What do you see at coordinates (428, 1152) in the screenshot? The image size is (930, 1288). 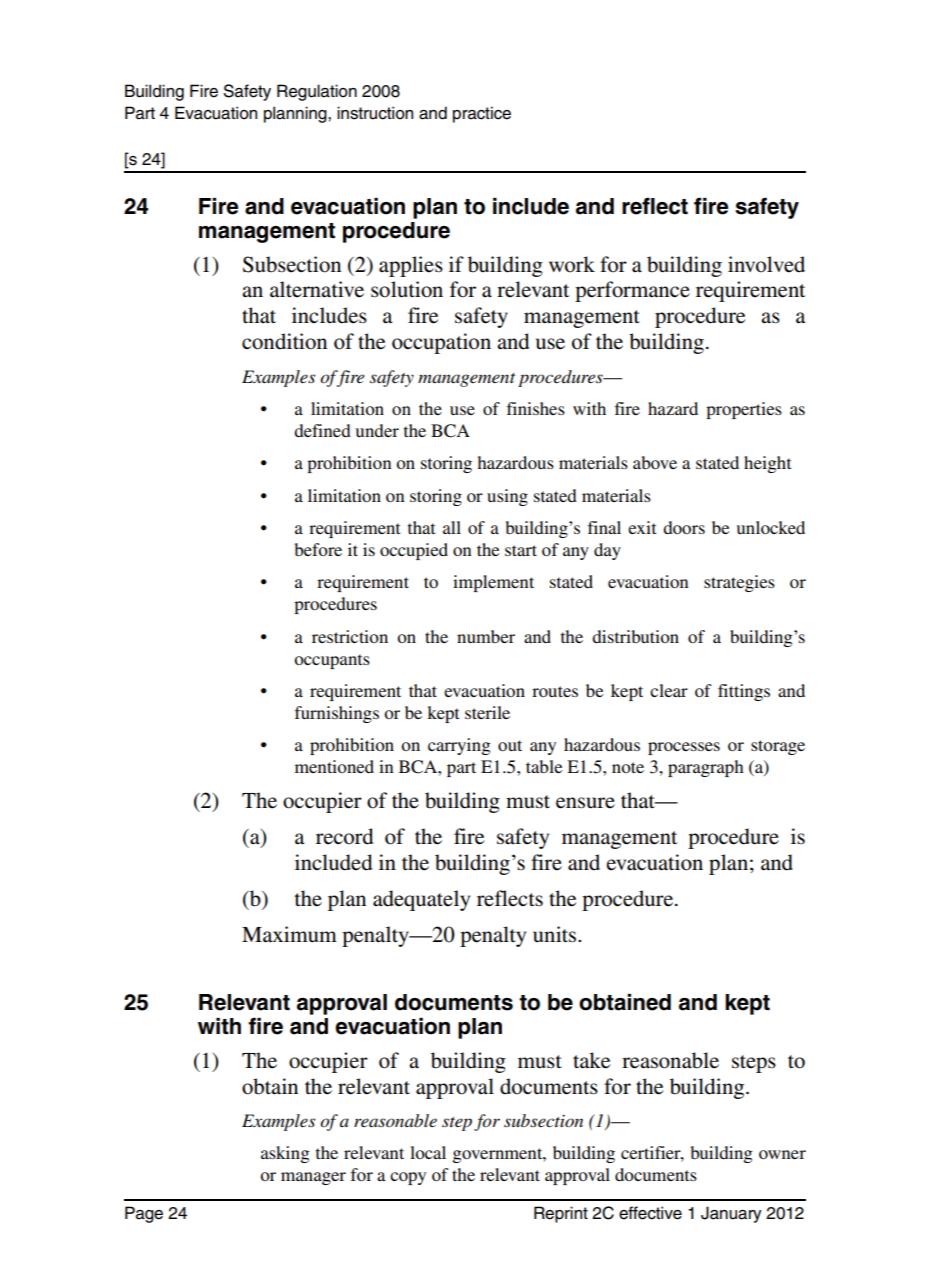 I see `local` at bounding box center [428, 1152].
